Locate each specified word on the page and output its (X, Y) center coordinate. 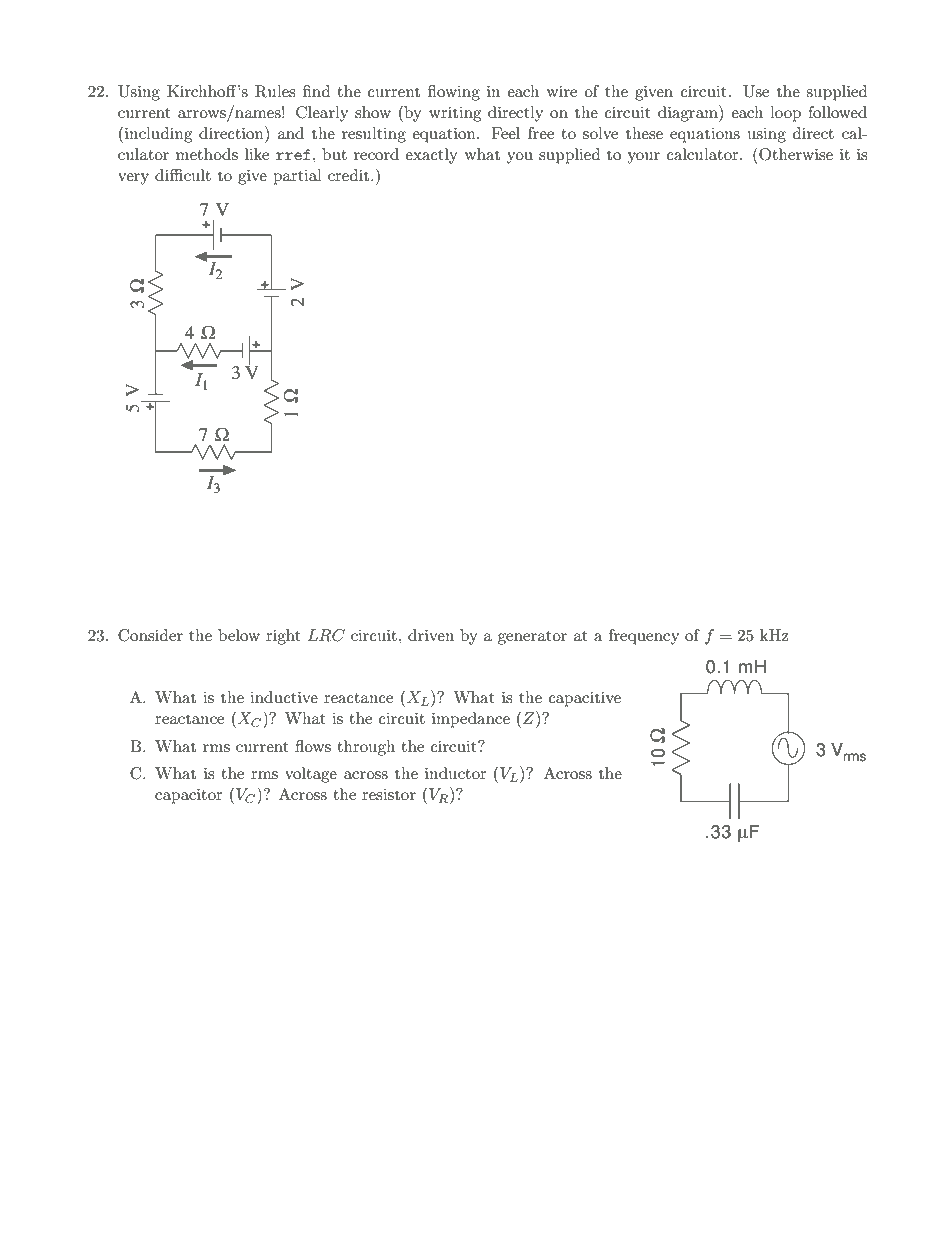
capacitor (189, 796)
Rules (275, 91)
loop (785, 114)
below (239, 635)
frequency (644, 637)
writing (455, 114)
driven (431, 635)
